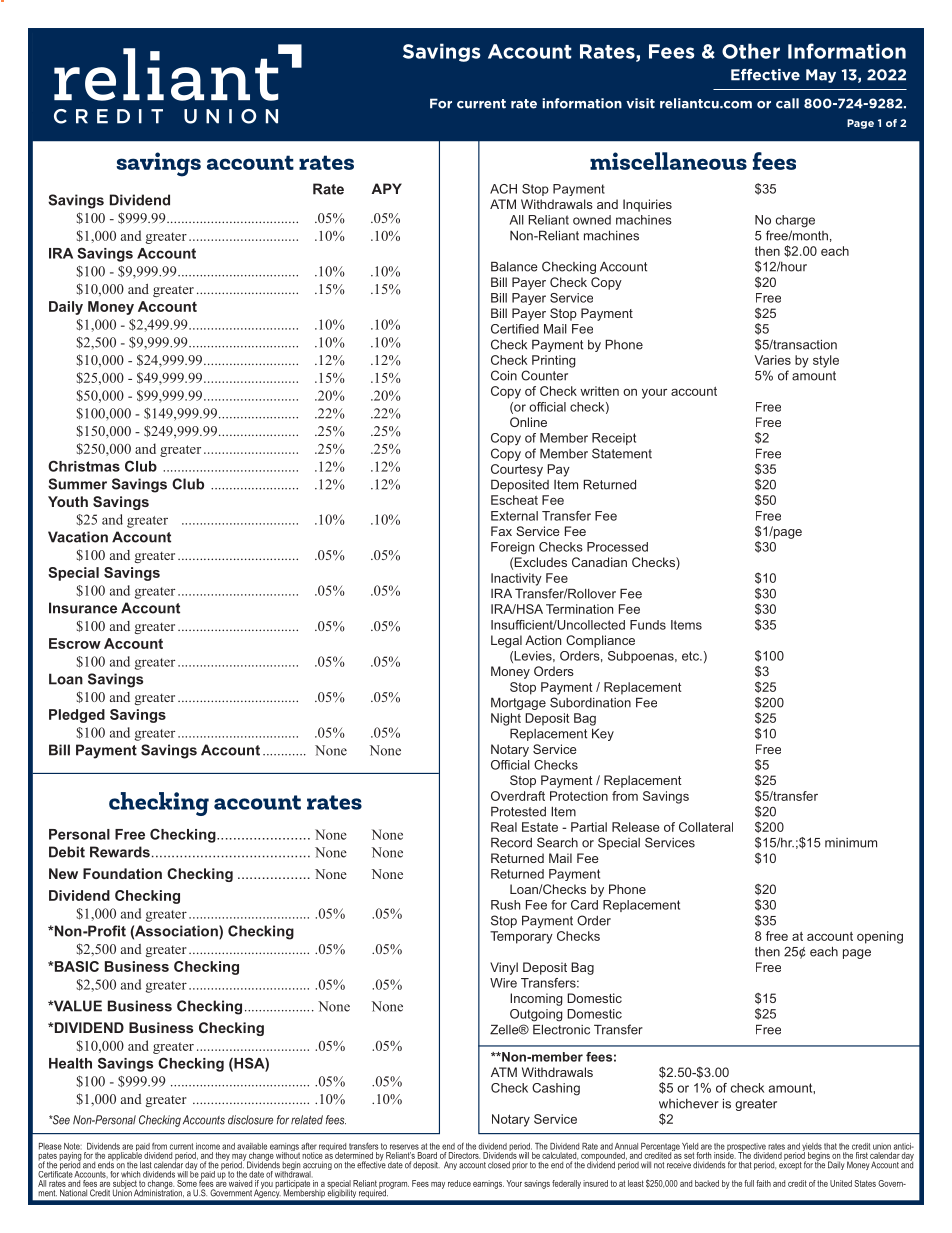 The height and width of the screenshot is (1233, 952). What do you see at coordinates (83, 608) in the screenshot?
I see `Insurance` at bounding box center [83, 608].
